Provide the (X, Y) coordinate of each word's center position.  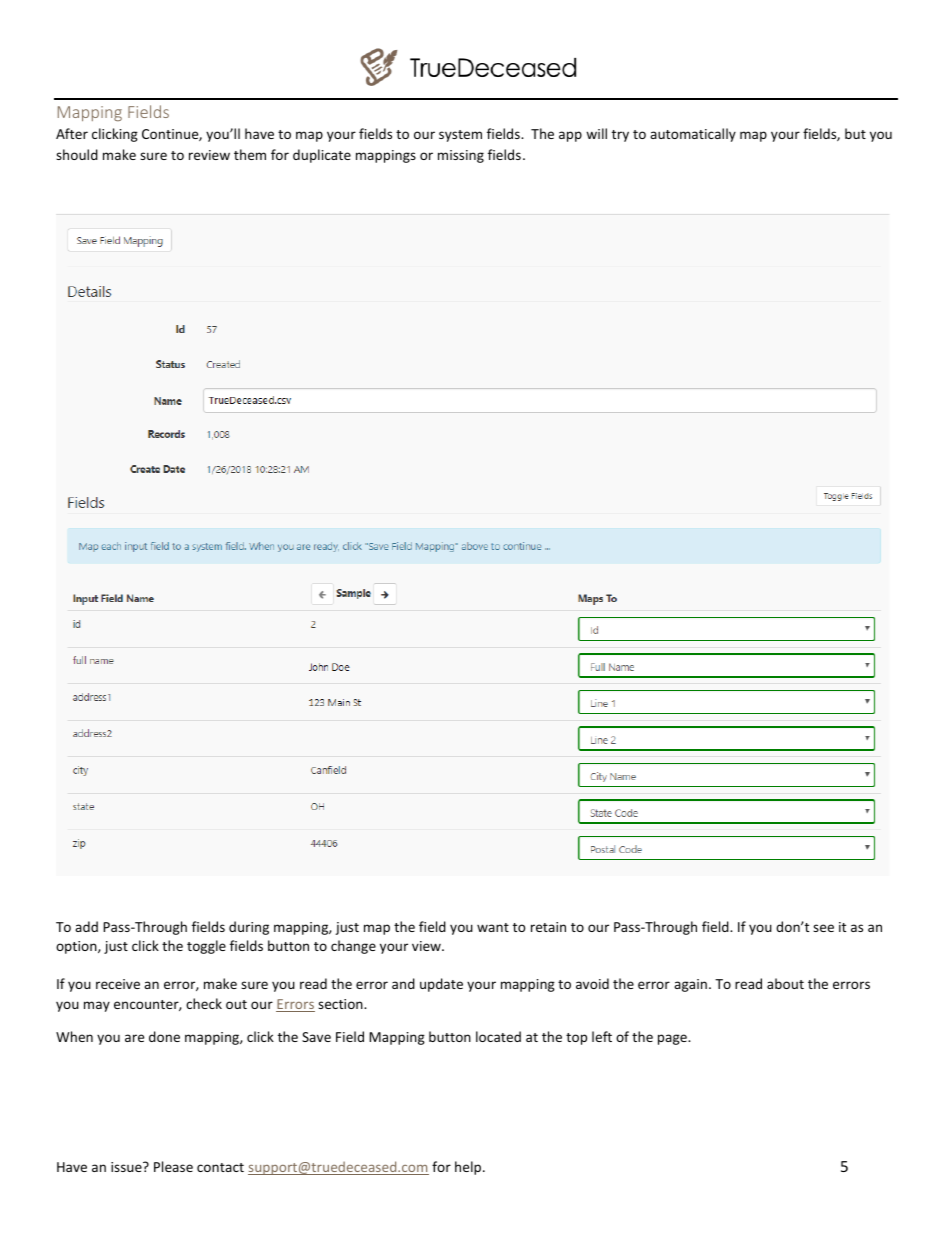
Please (173, 1166)
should (77, 154)
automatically (693, 135)
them (250, 154)
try (620, 136)
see (823, 928)
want (493, 927)
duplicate (322, 156)
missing (461, 156)
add (86, 926)
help (469, 1168)
